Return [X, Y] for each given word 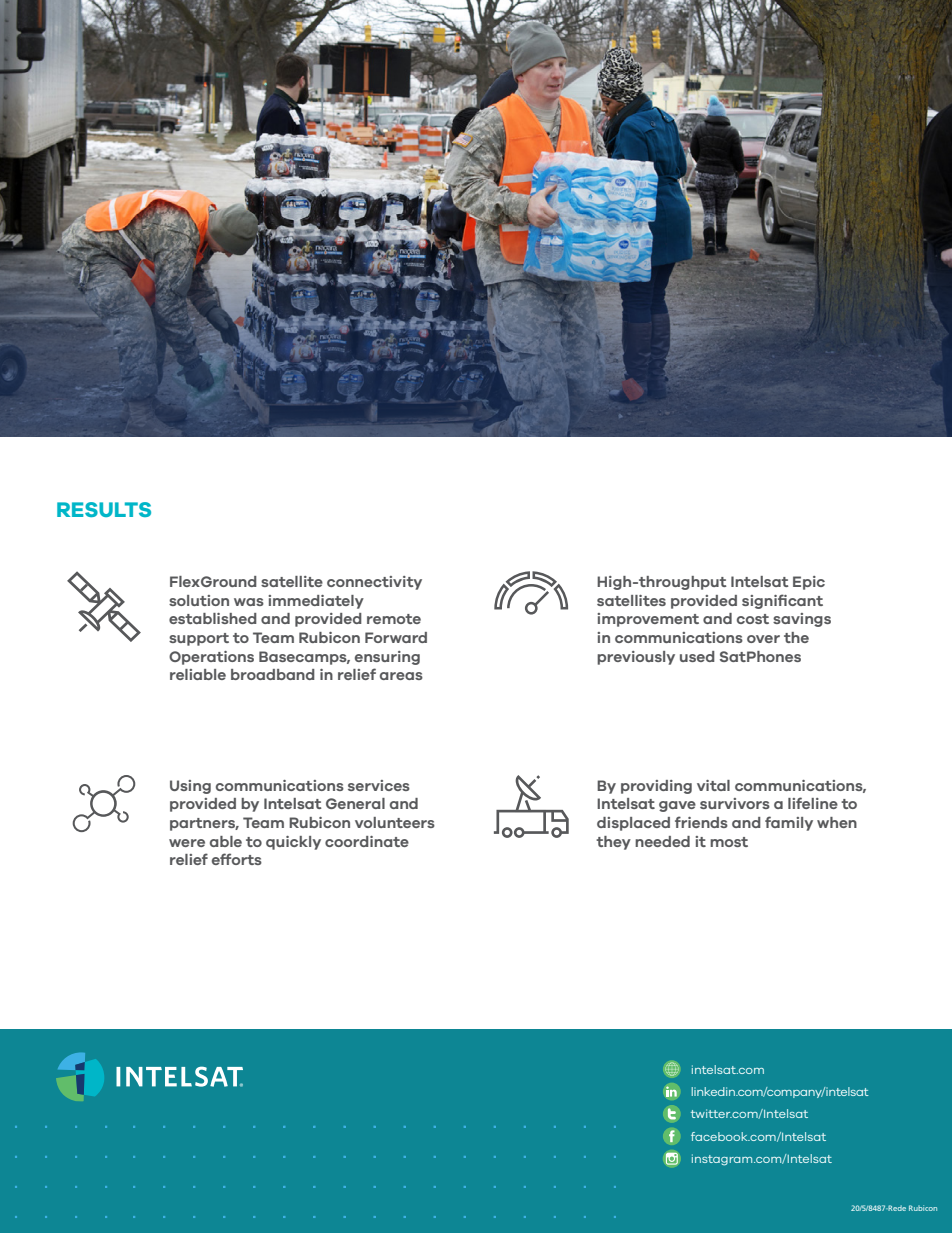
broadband [273, 674]
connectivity [374, 583]
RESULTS [104, 509]
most [729, 842]
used [697, 656]
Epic [809, 583]
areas [401, 676]
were [187, 843]
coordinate [367, 841]
